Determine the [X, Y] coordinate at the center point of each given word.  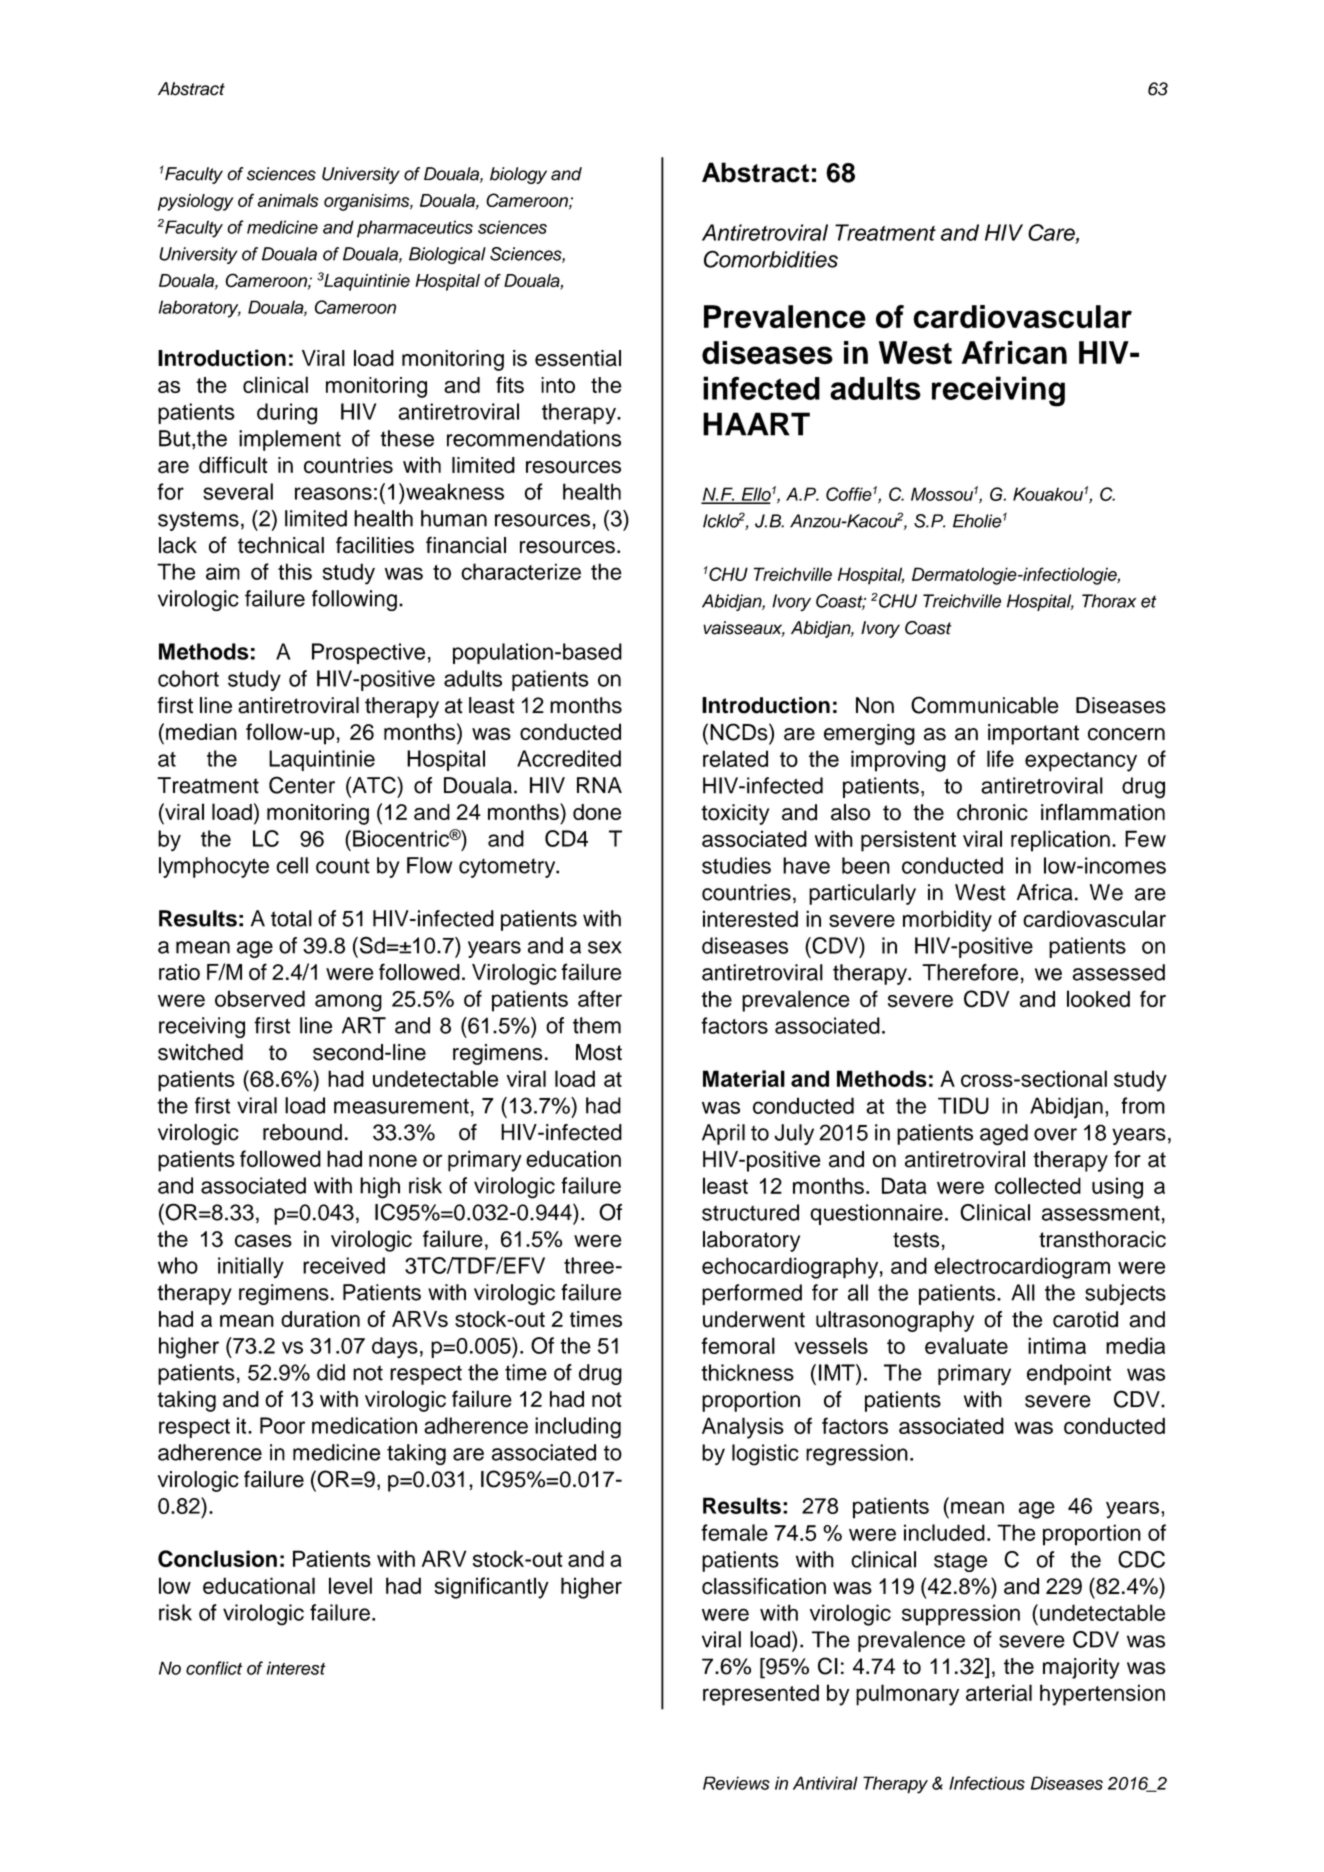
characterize [521, 571]
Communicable [985, 705]
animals [288, 200]
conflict [214, 1668]
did [331, 1372]
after [600, 998]
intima [1057, 1345]
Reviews [736, 1783]
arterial [999, 1692]
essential [578, 358]
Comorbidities [771, 259]
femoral [738, 1345]
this [295, 571]
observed [260, 998]
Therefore [970, 972]
